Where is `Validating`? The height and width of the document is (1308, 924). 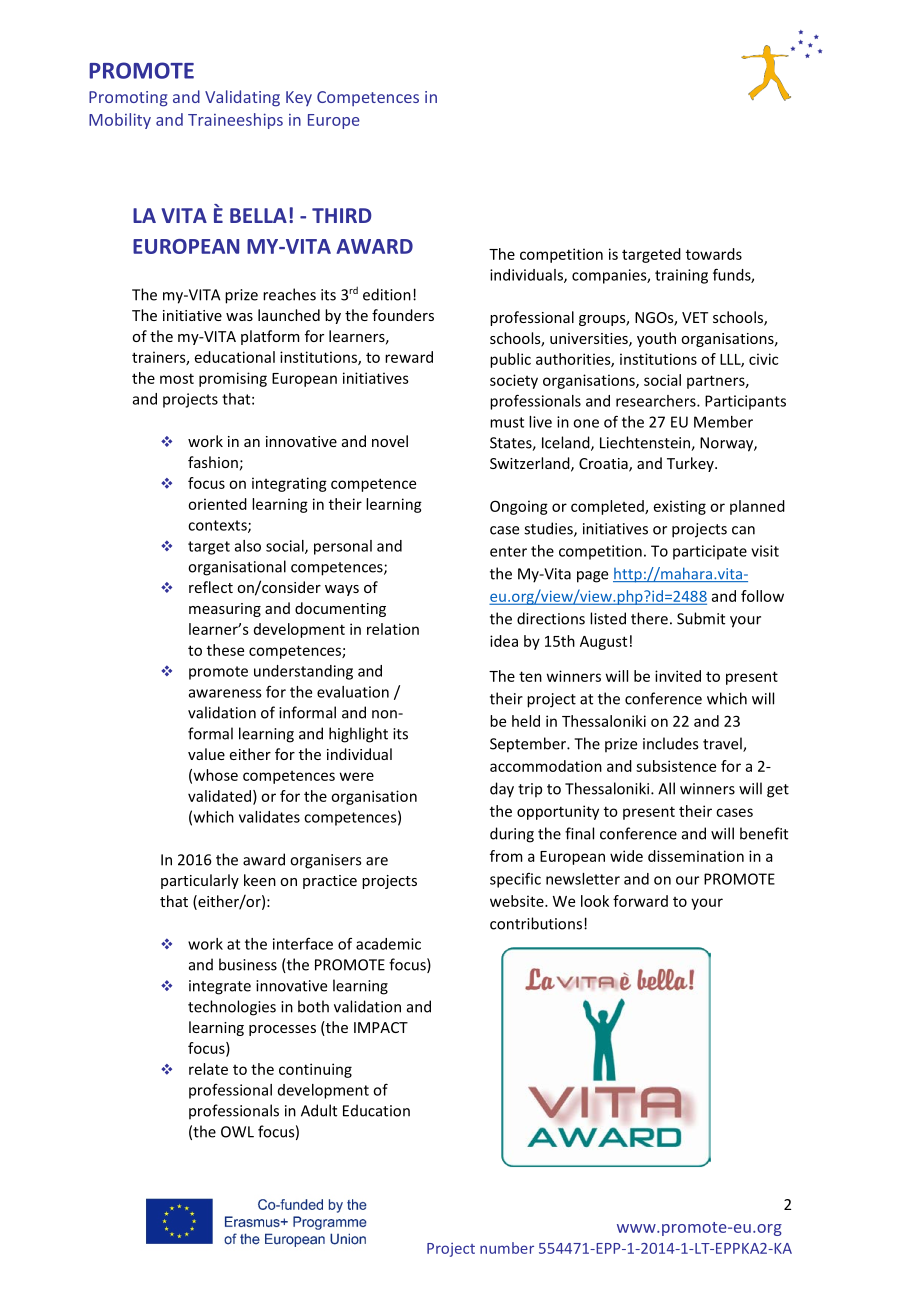 Validating is located at coordinates (242, 98).
